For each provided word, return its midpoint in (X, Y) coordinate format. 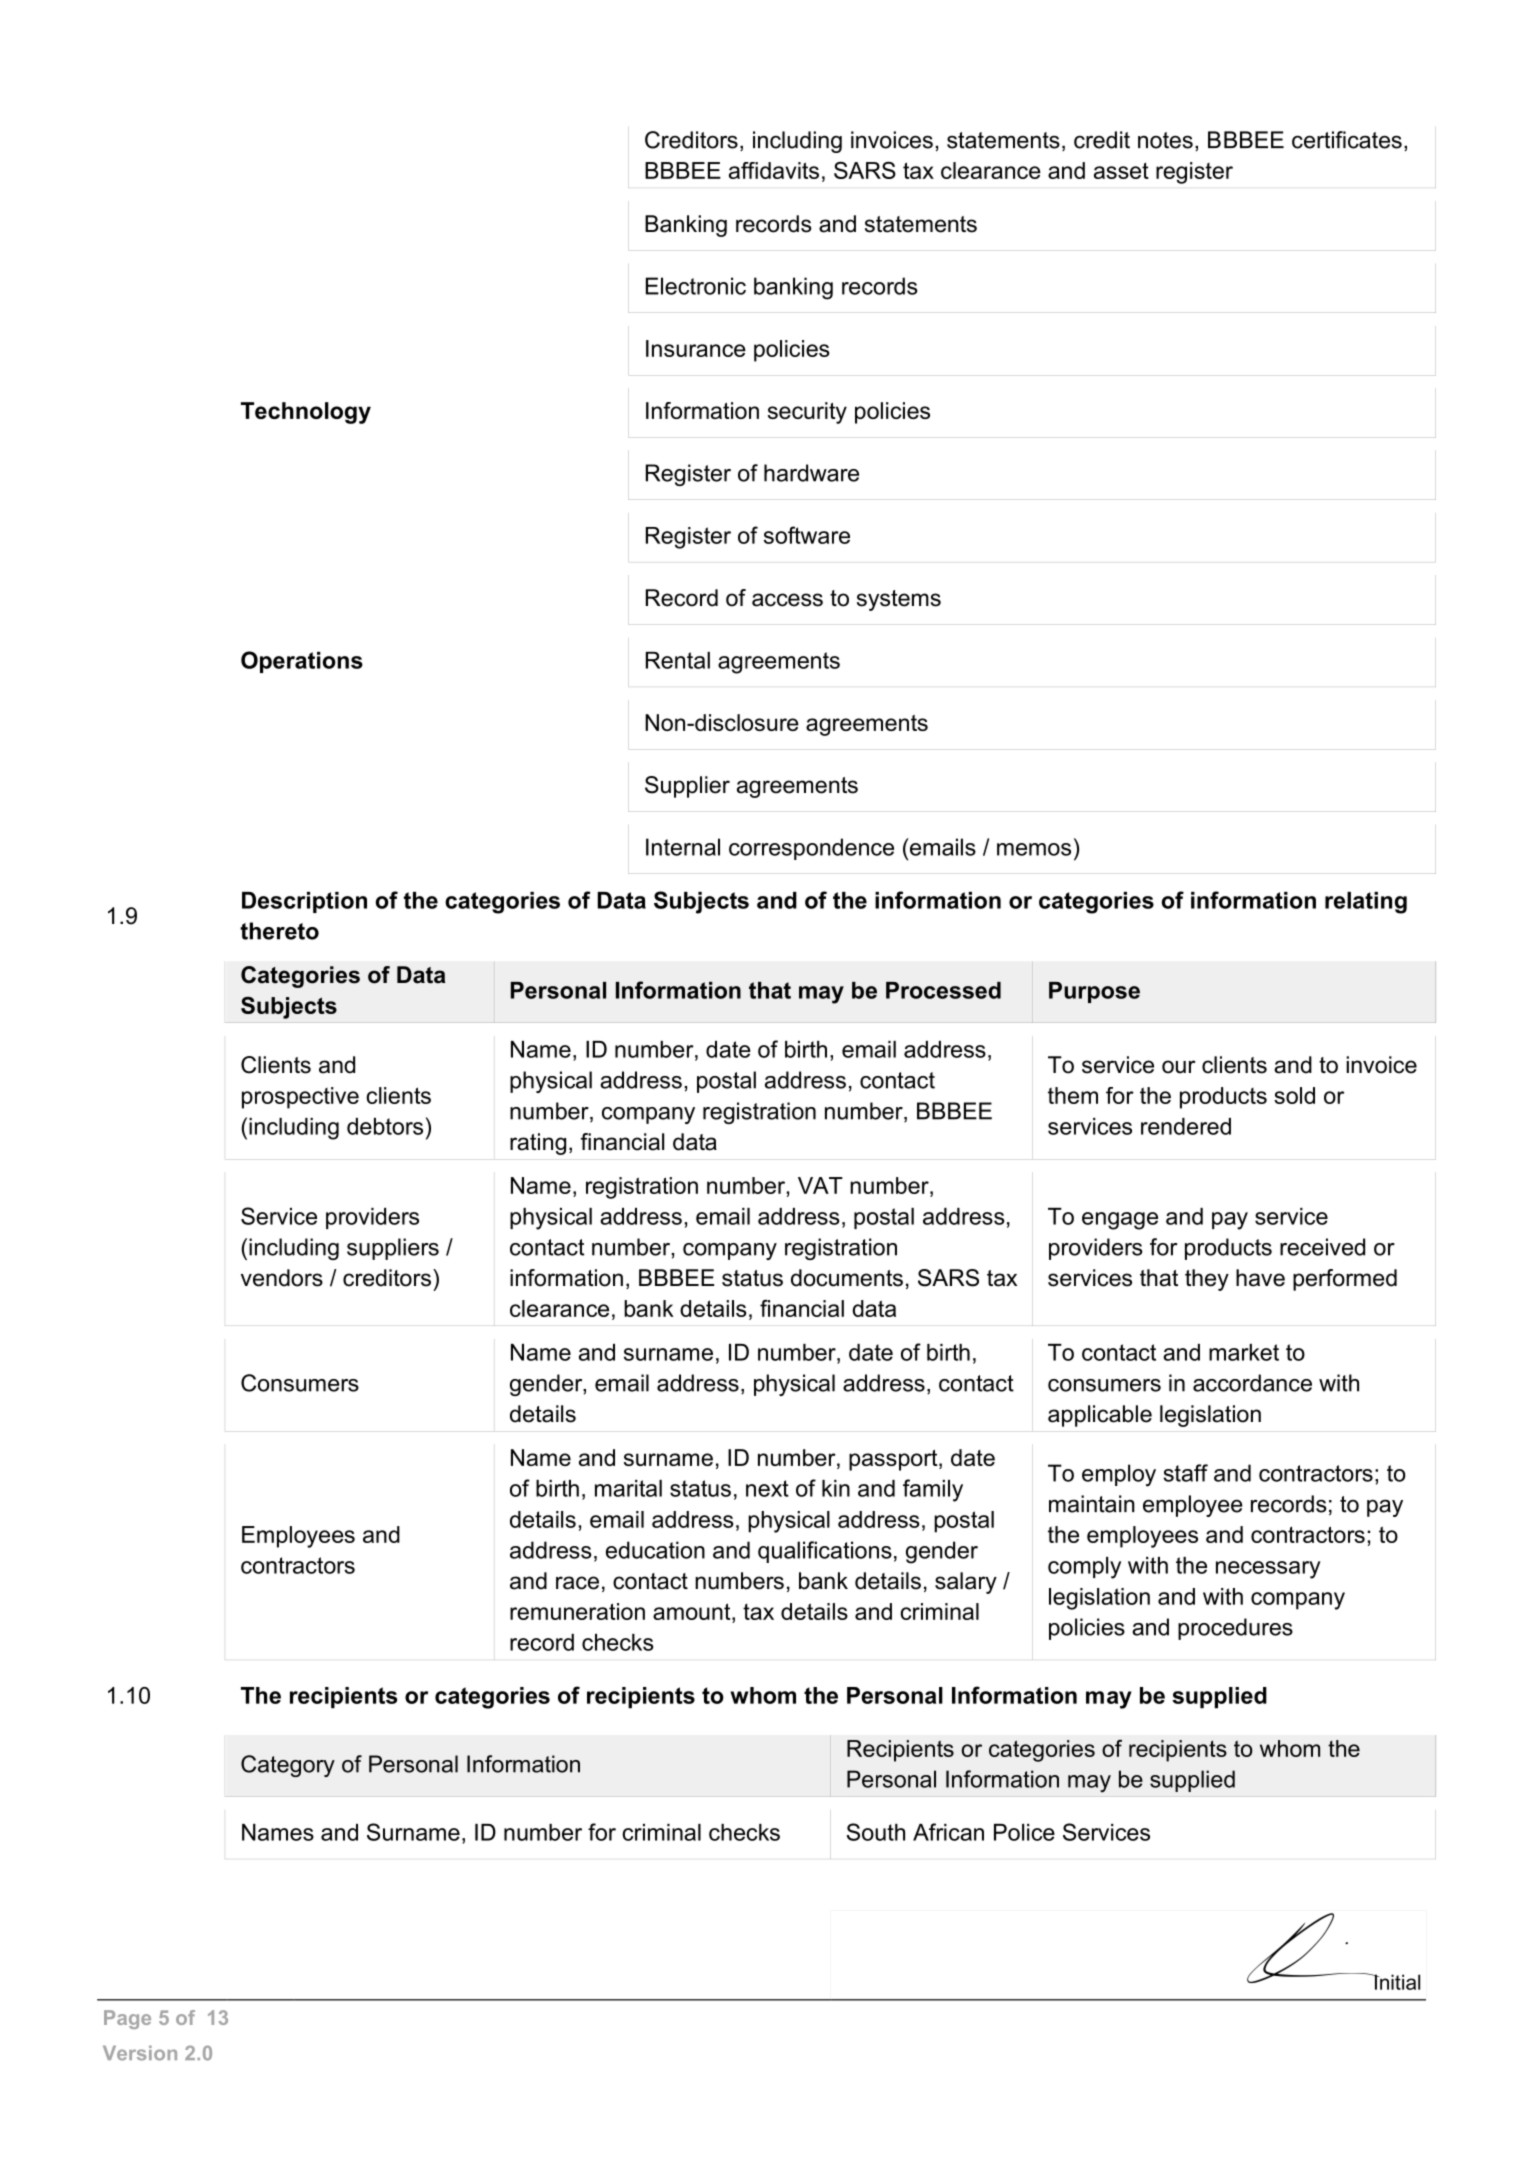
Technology (306, 413)
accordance (1252, 1383)
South (876, 1832)
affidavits (774, 170)
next (767, 1488)
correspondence (811, 849)
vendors (282, 1278)
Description (304, 902)
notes (1165, 140)
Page (127, 2019)
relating (1366, 903)
